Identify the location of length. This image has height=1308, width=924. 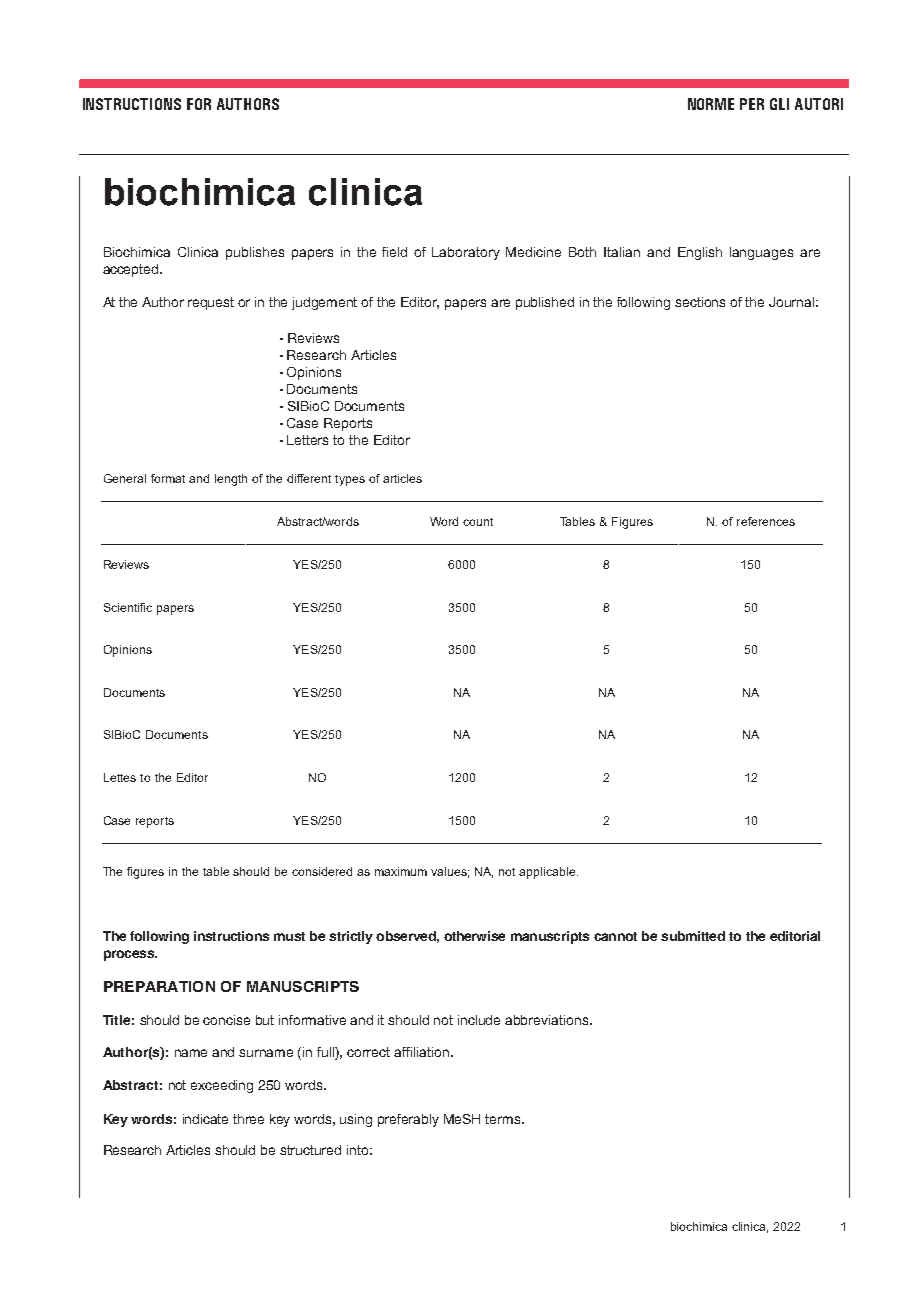
(231, 480).
